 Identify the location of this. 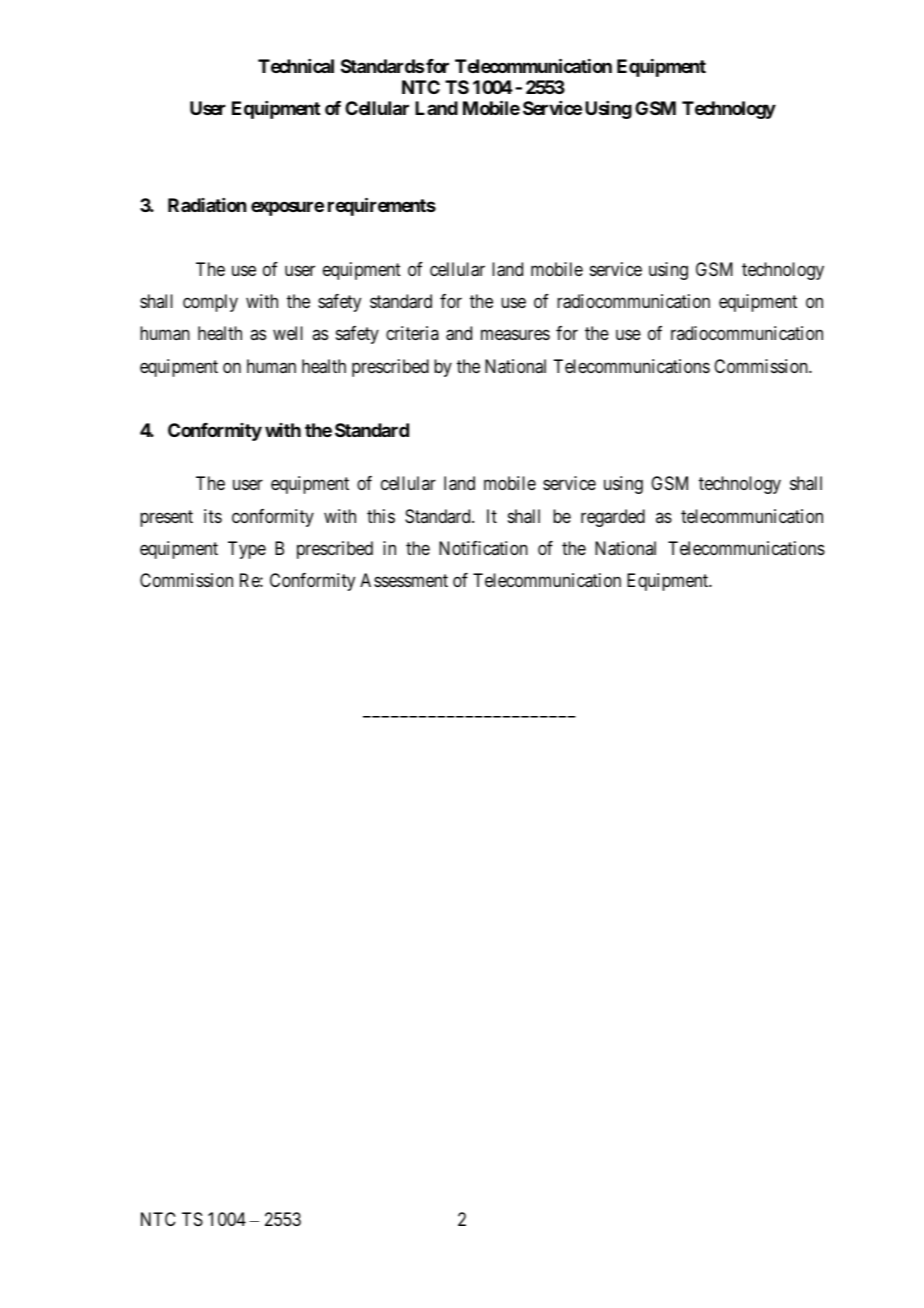
(381, 516).
